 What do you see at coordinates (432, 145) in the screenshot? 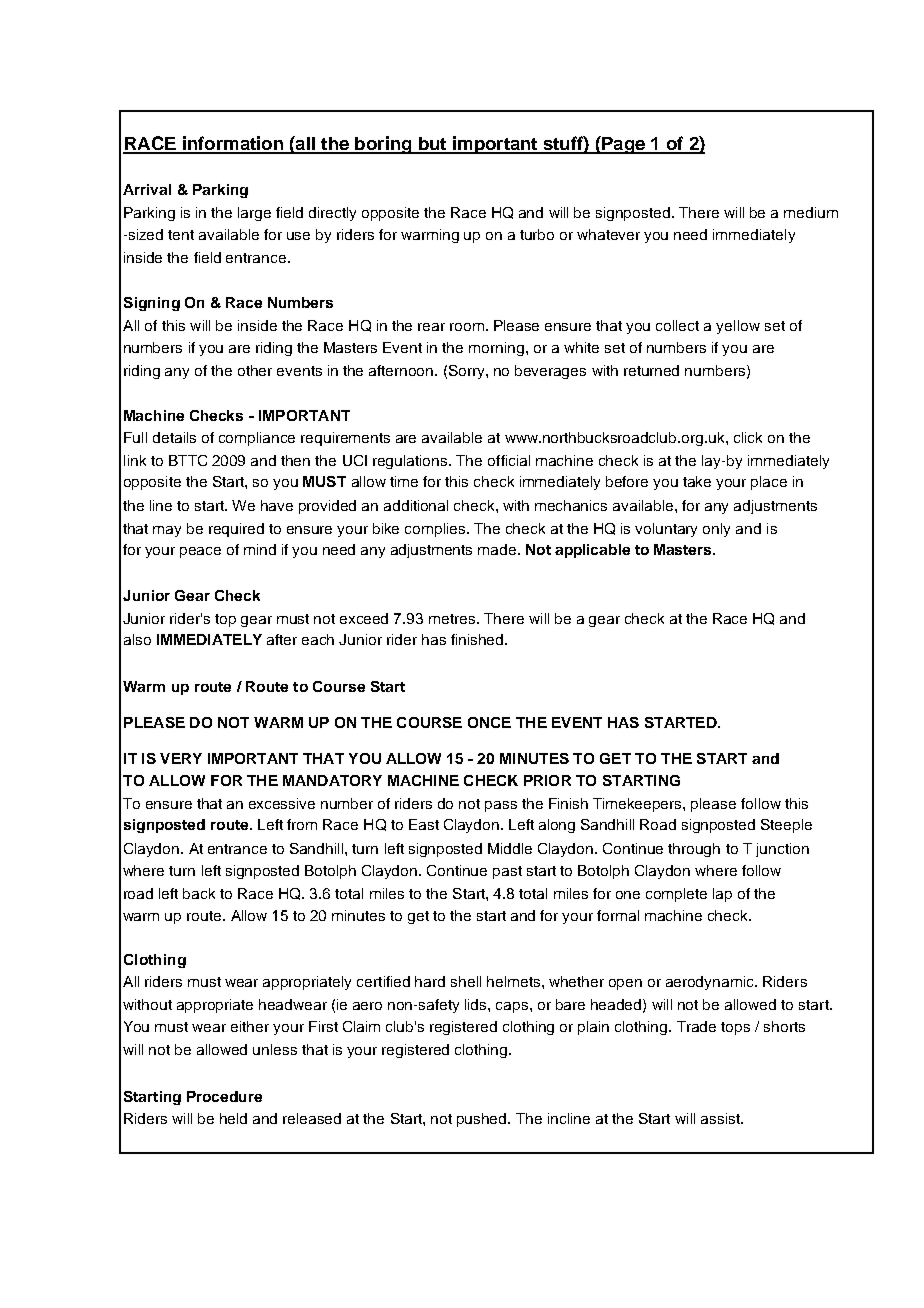
I see `but` at bounding box center [432, 145].
